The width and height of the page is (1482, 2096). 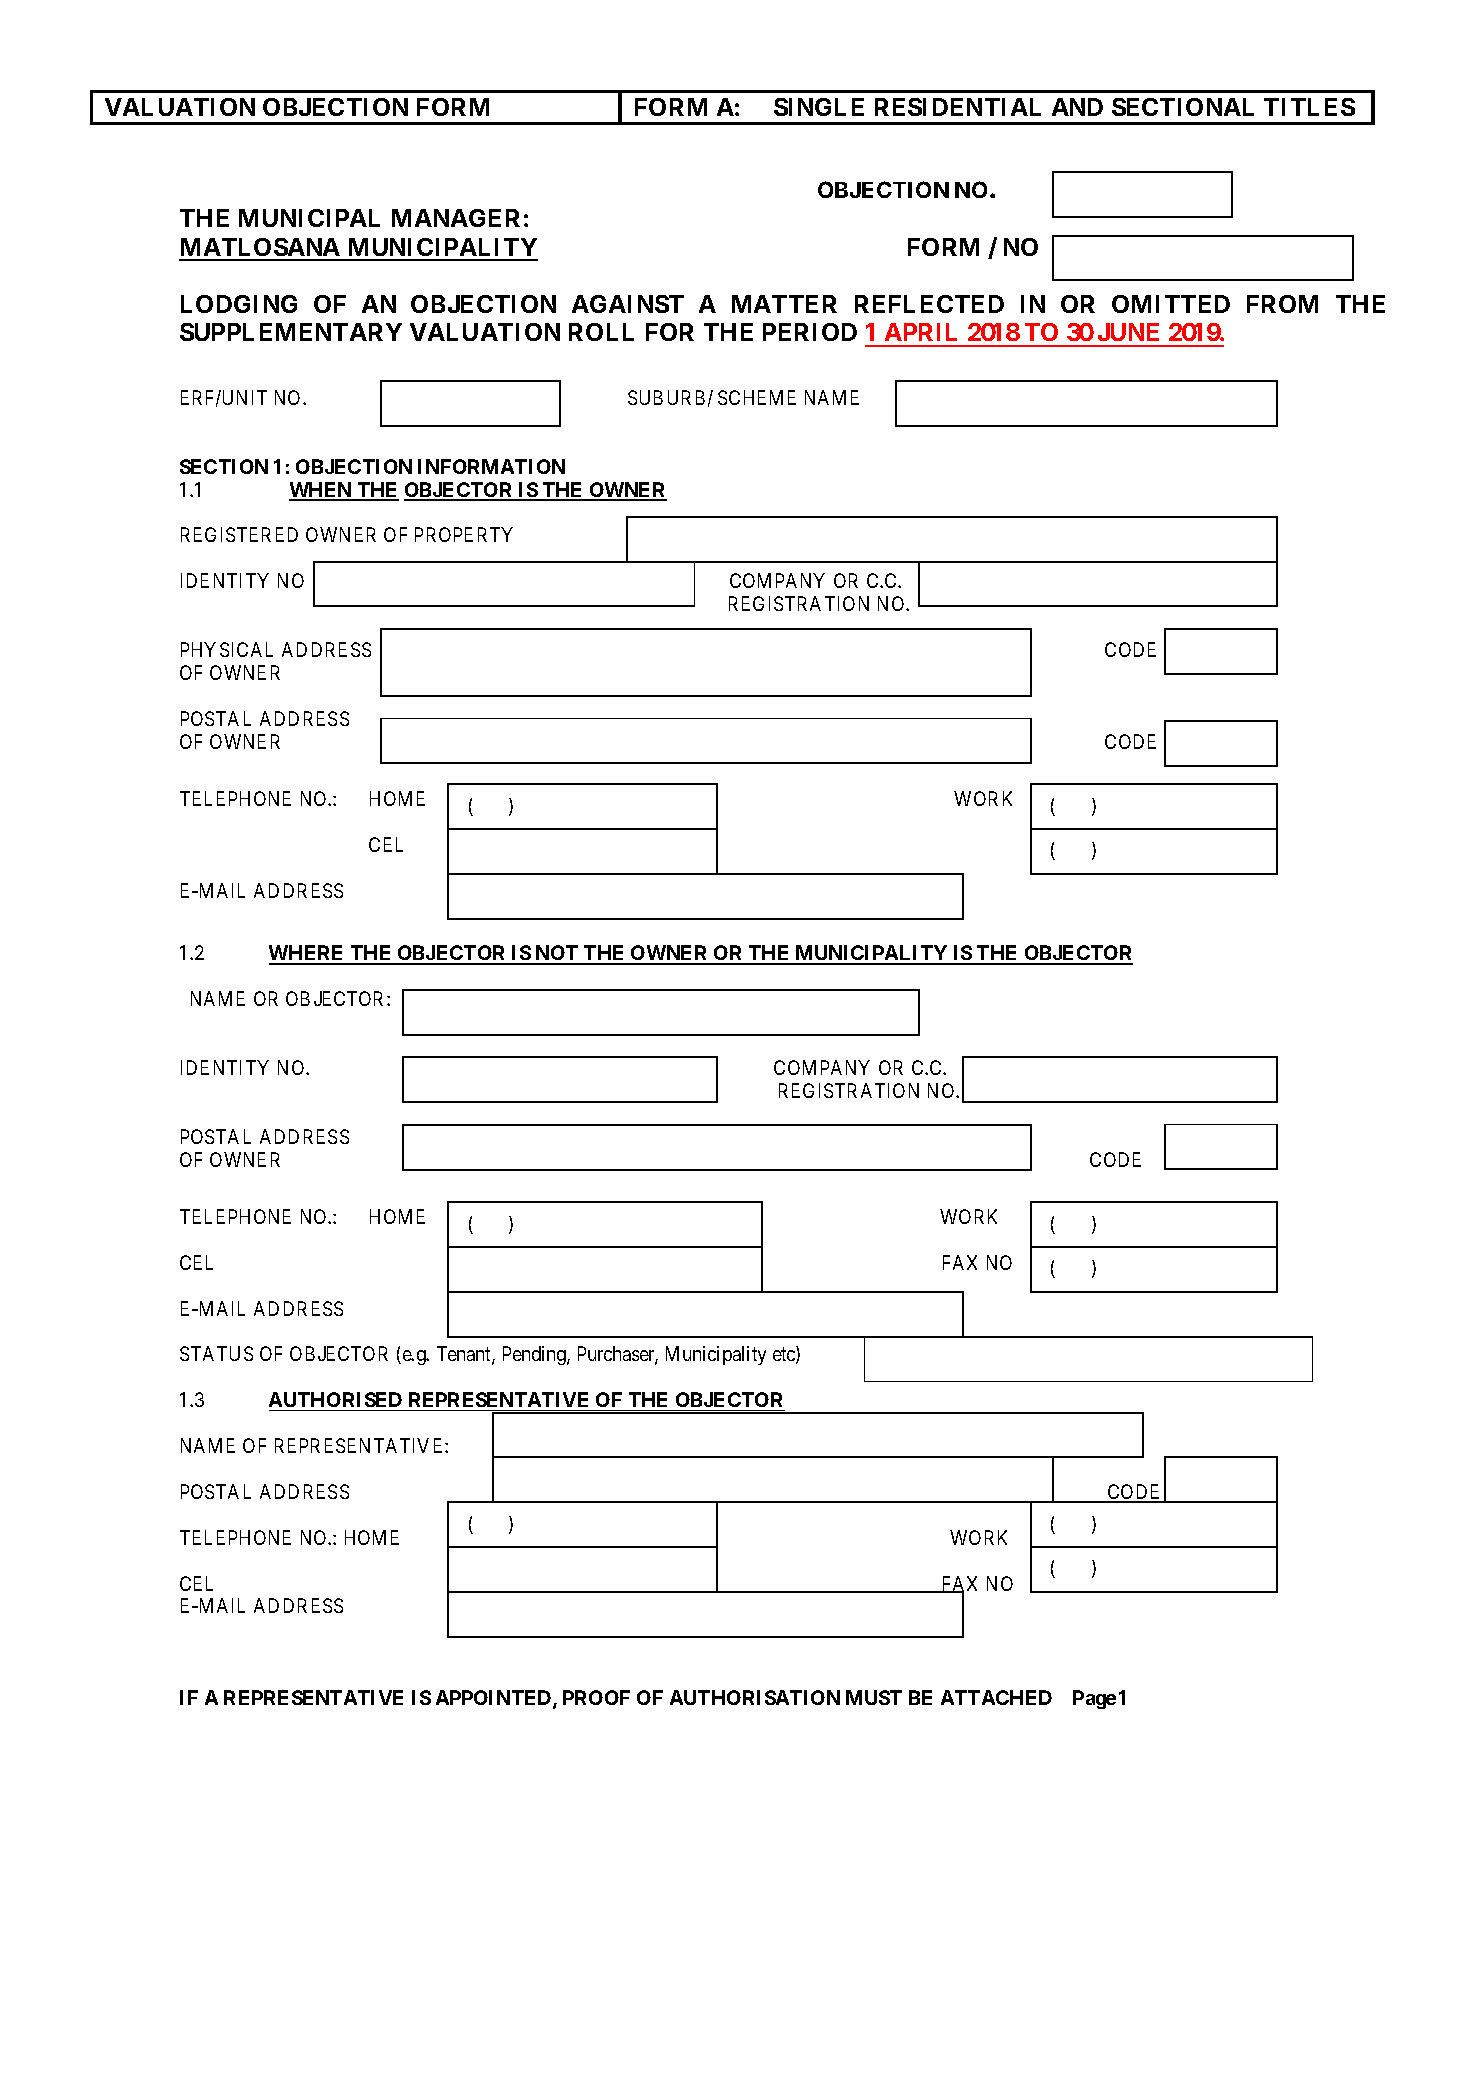 What do you see at coordinates (1077, 107) in the page?
I see `AND` at bounding box center [1077, 107].
